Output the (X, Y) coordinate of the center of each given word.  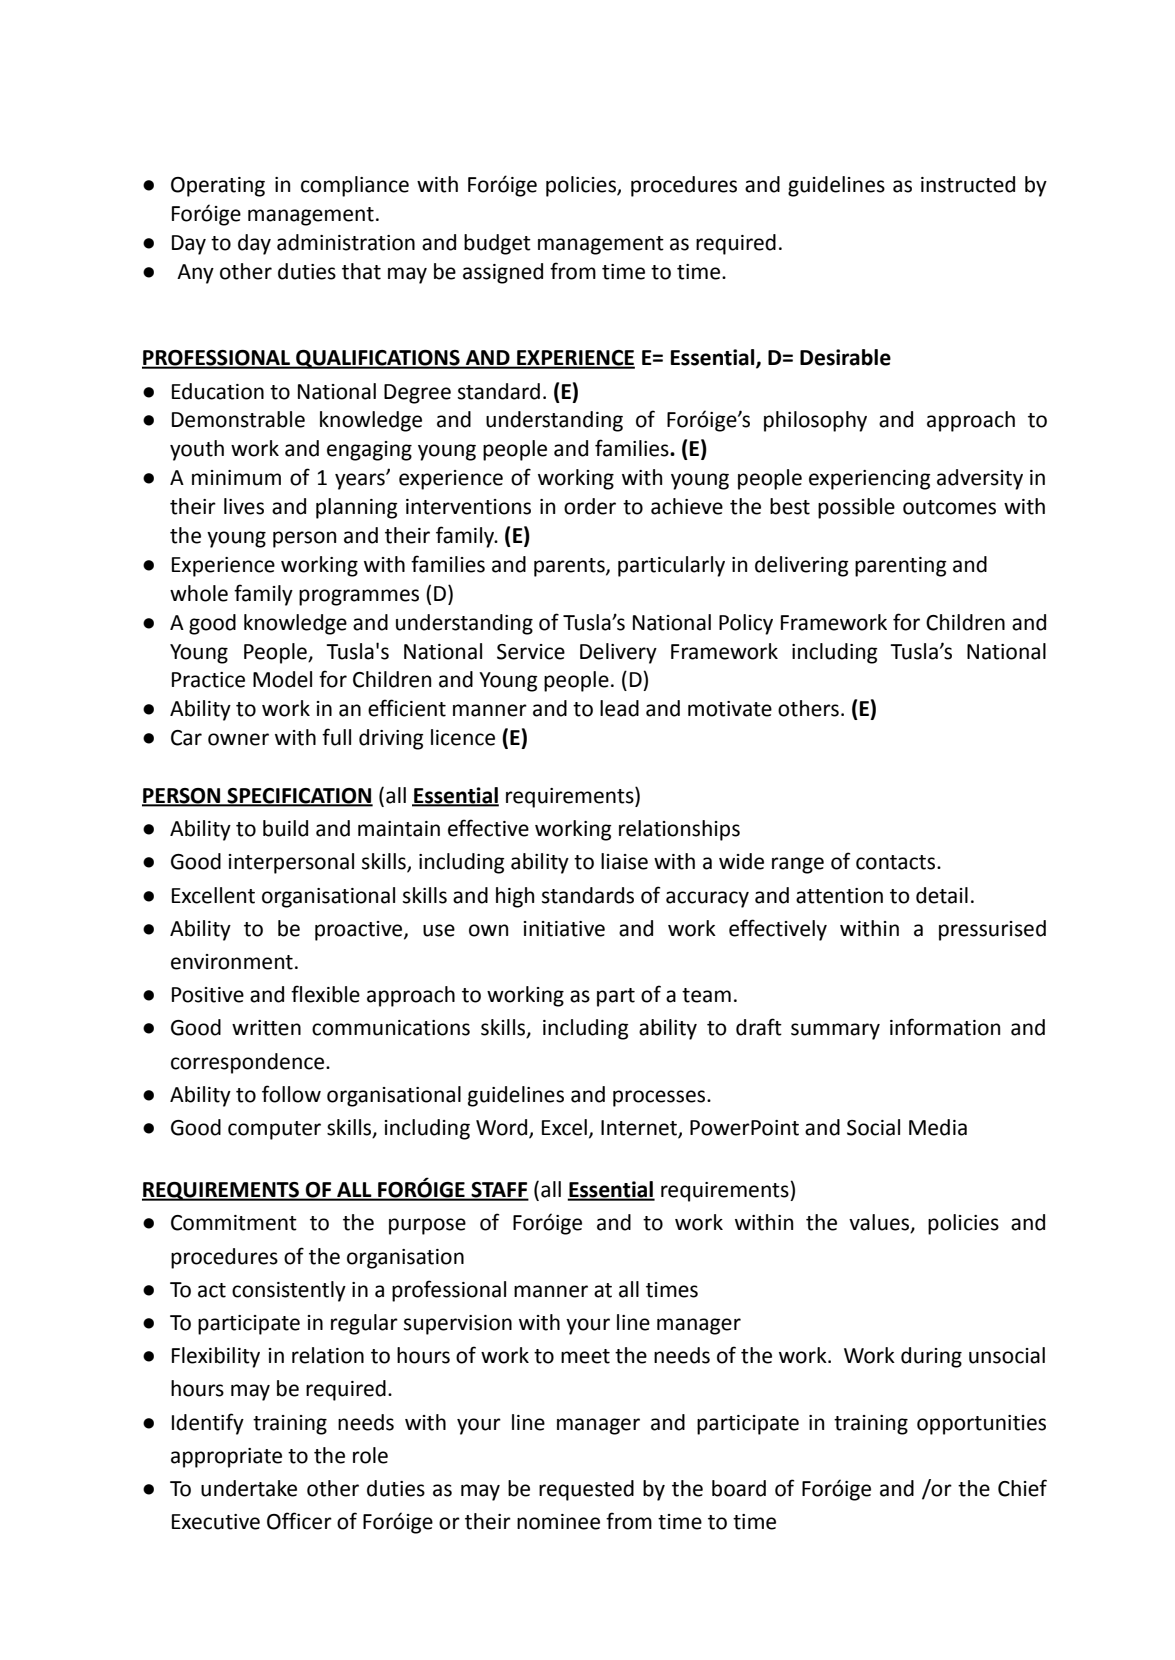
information (945, 1027)
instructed (968, 184)
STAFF (499, 1191)
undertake (249, 1488)
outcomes (949, 507)
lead (619, 708)
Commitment (234, 1223)
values (880, 1223)
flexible (325, 994)
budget (497, 244)
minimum (236, 478)
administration (346, 242)
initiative (564, 929)
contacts (897, 862)
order (590, 506)
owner (238, 739)
